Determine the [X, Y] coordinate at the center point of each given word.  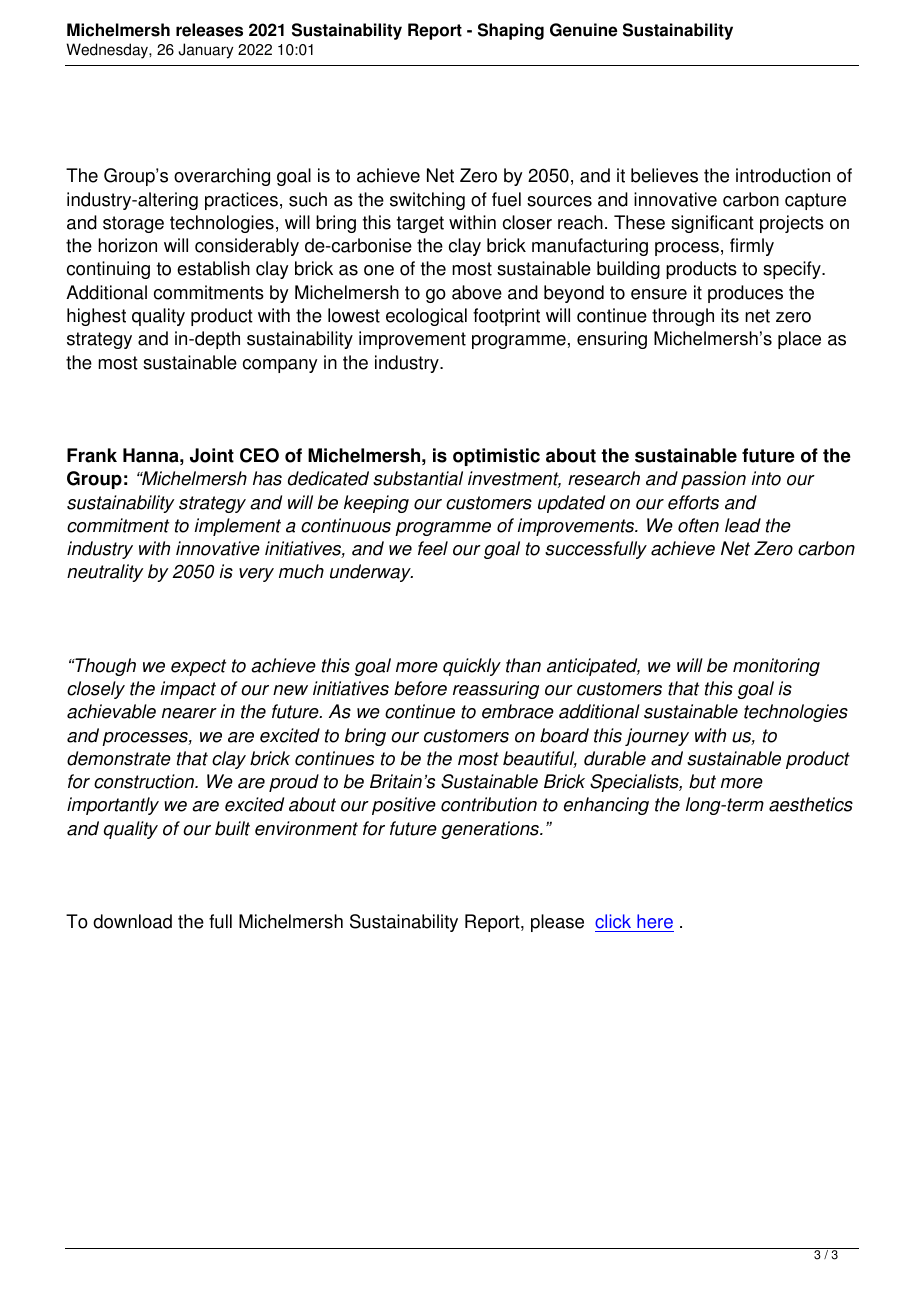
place [799, 340]
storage [133, 224]
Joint [212, 455]
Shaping [511, 31]
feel [433, 548]
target [420, 224]
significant [712, 224]
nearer [189, 713]
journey [657, 737]
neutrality [105, 573]
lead [743, 525]
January [205, 51]
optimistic [496, 457]
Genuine [583, 30]
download [132, 921]
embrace [518, 711]
